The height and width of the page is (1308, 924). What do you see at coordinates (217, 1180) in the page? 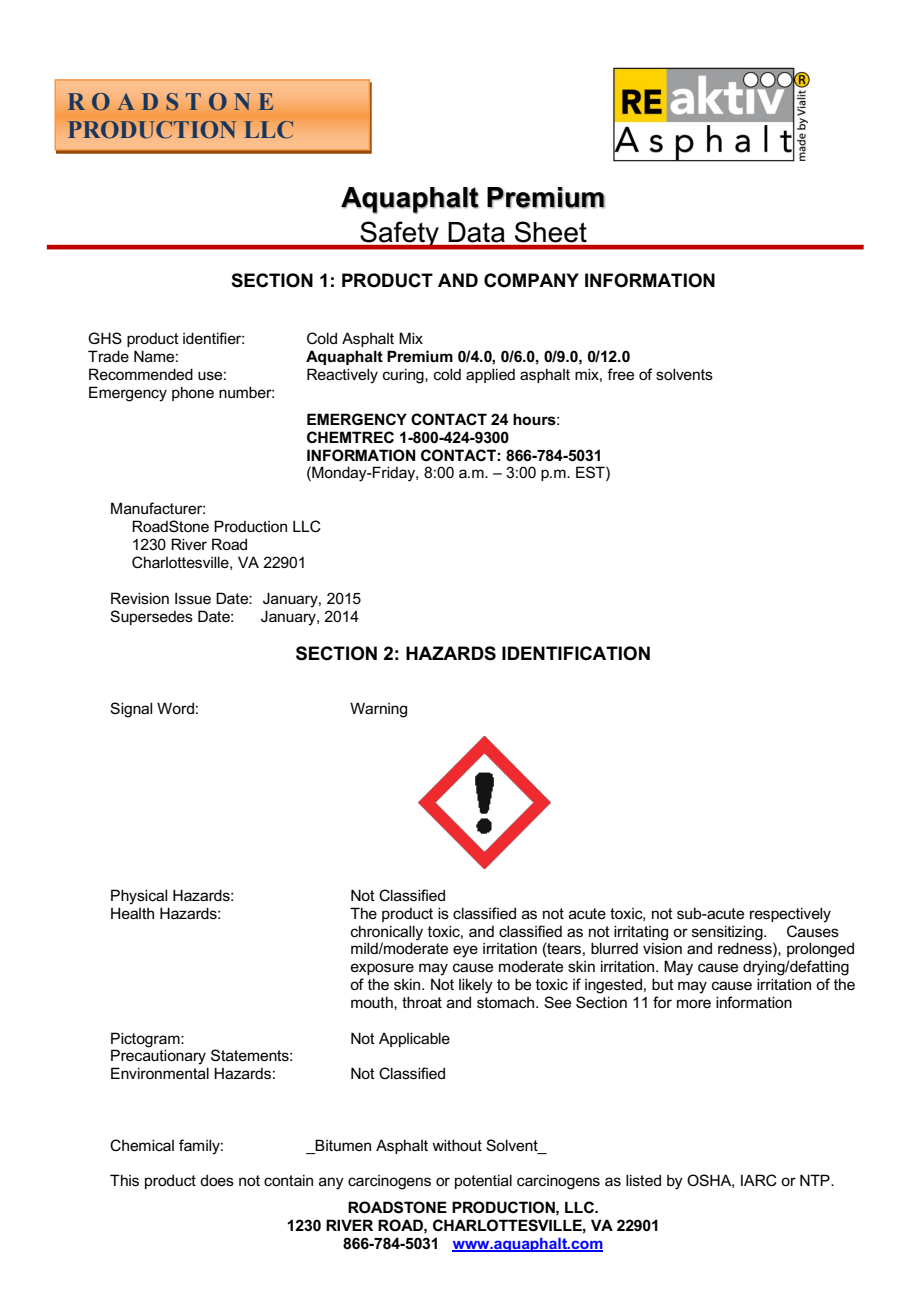
I see `does` at bounding box center [217, 1180].
